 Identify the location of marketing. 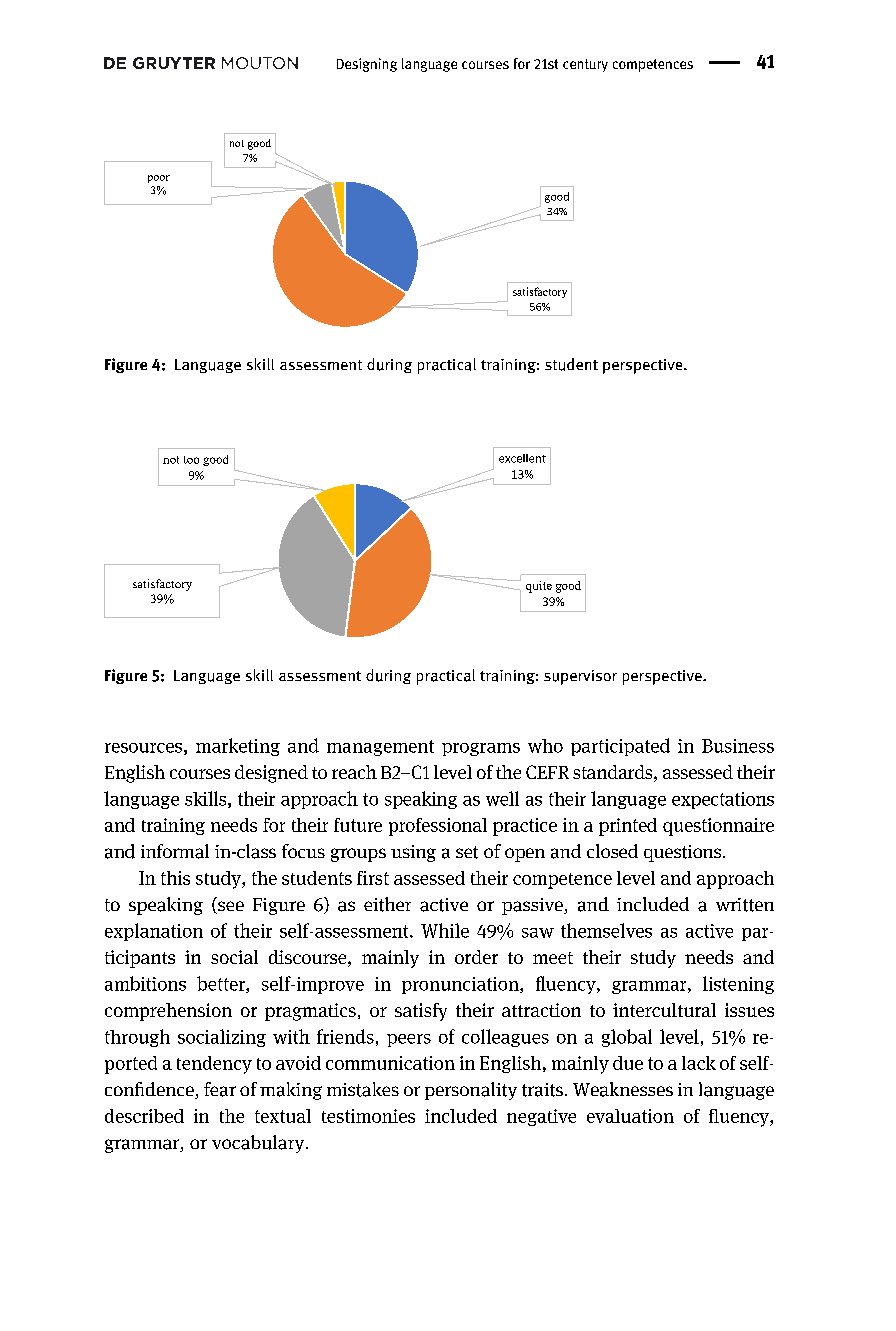
(238, 747).
